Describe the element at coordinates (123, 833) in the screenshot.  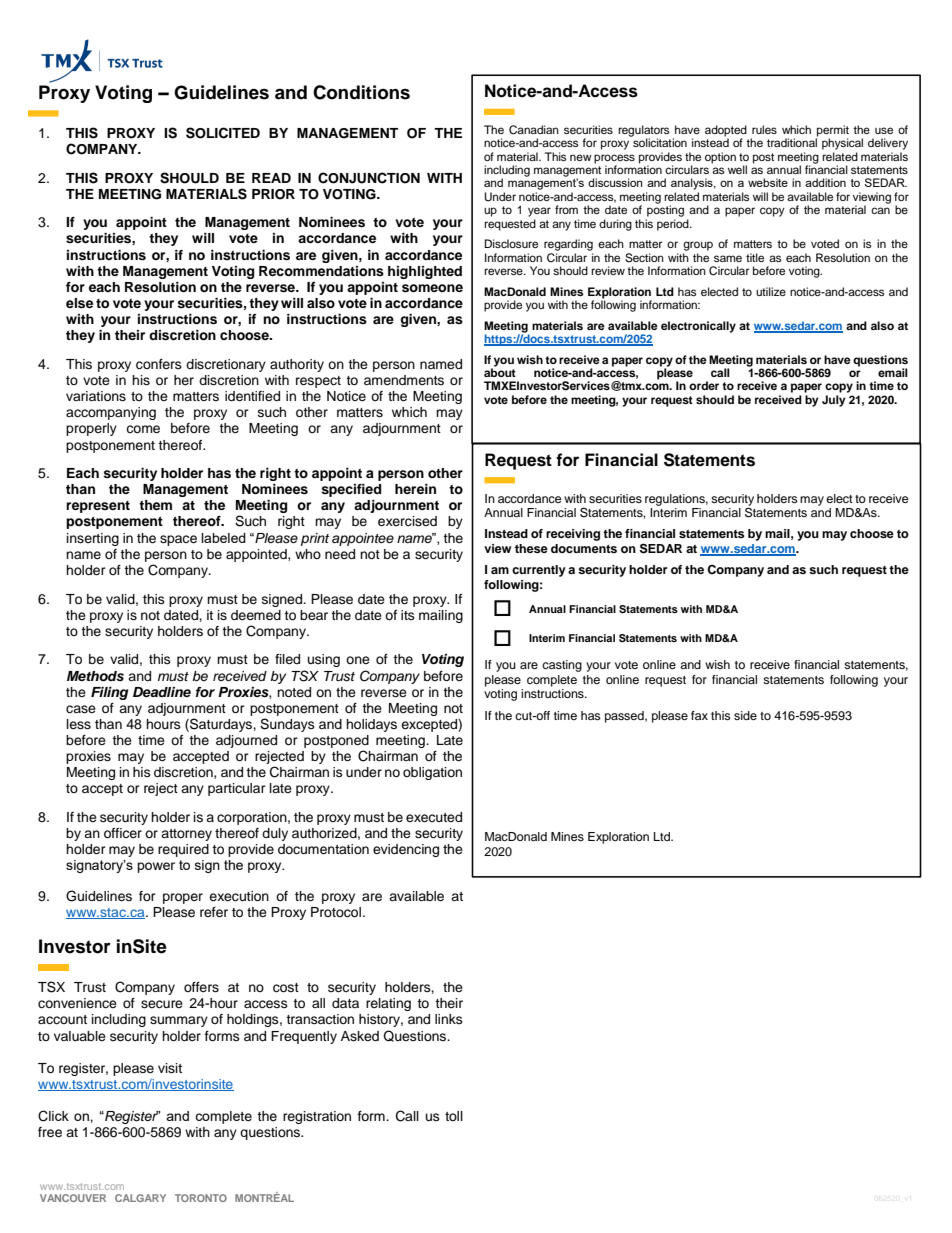
I see `officer` at that location.
